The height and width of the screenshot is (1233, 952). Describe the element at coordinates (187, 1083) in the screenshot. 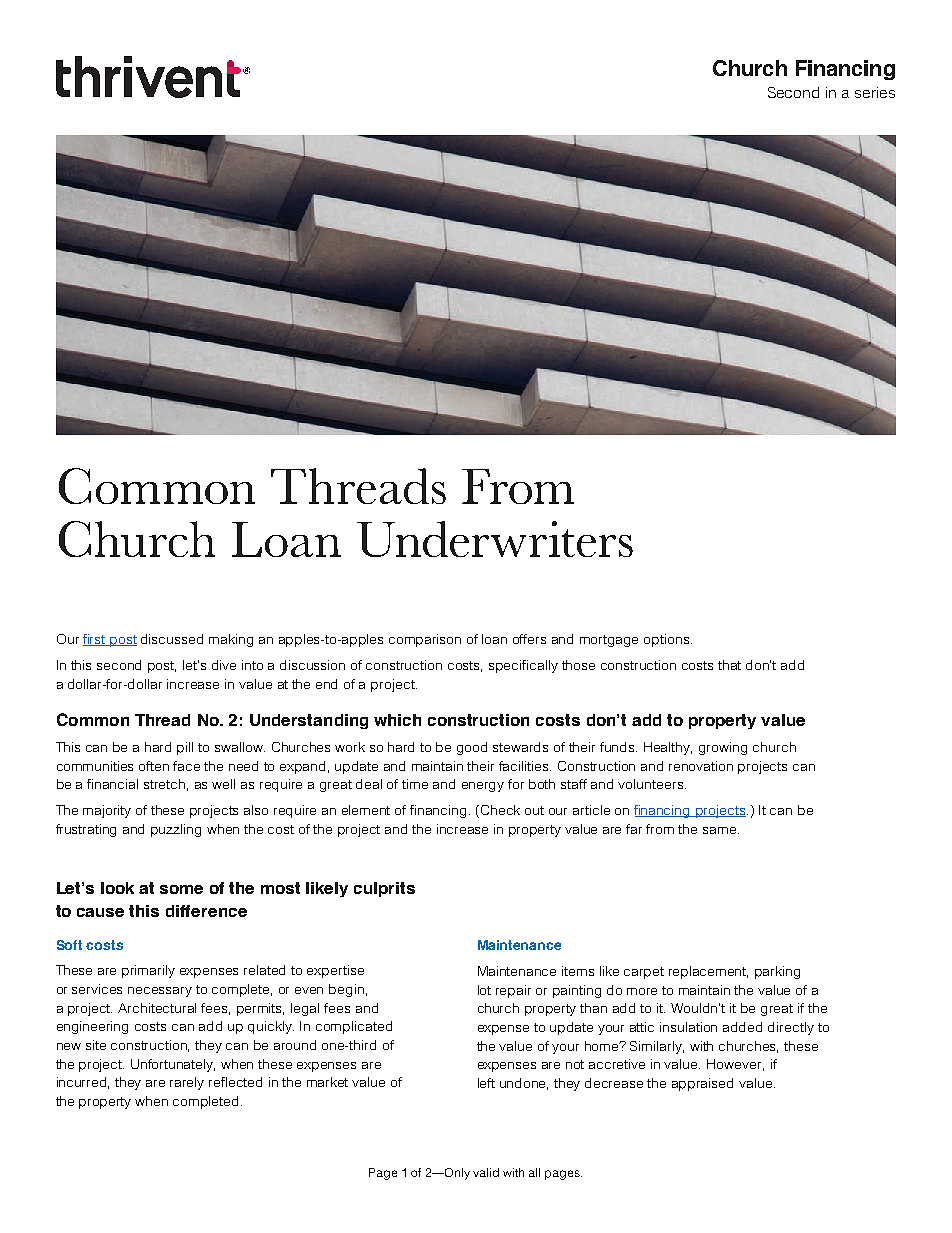

I see `rarely` at that location.
